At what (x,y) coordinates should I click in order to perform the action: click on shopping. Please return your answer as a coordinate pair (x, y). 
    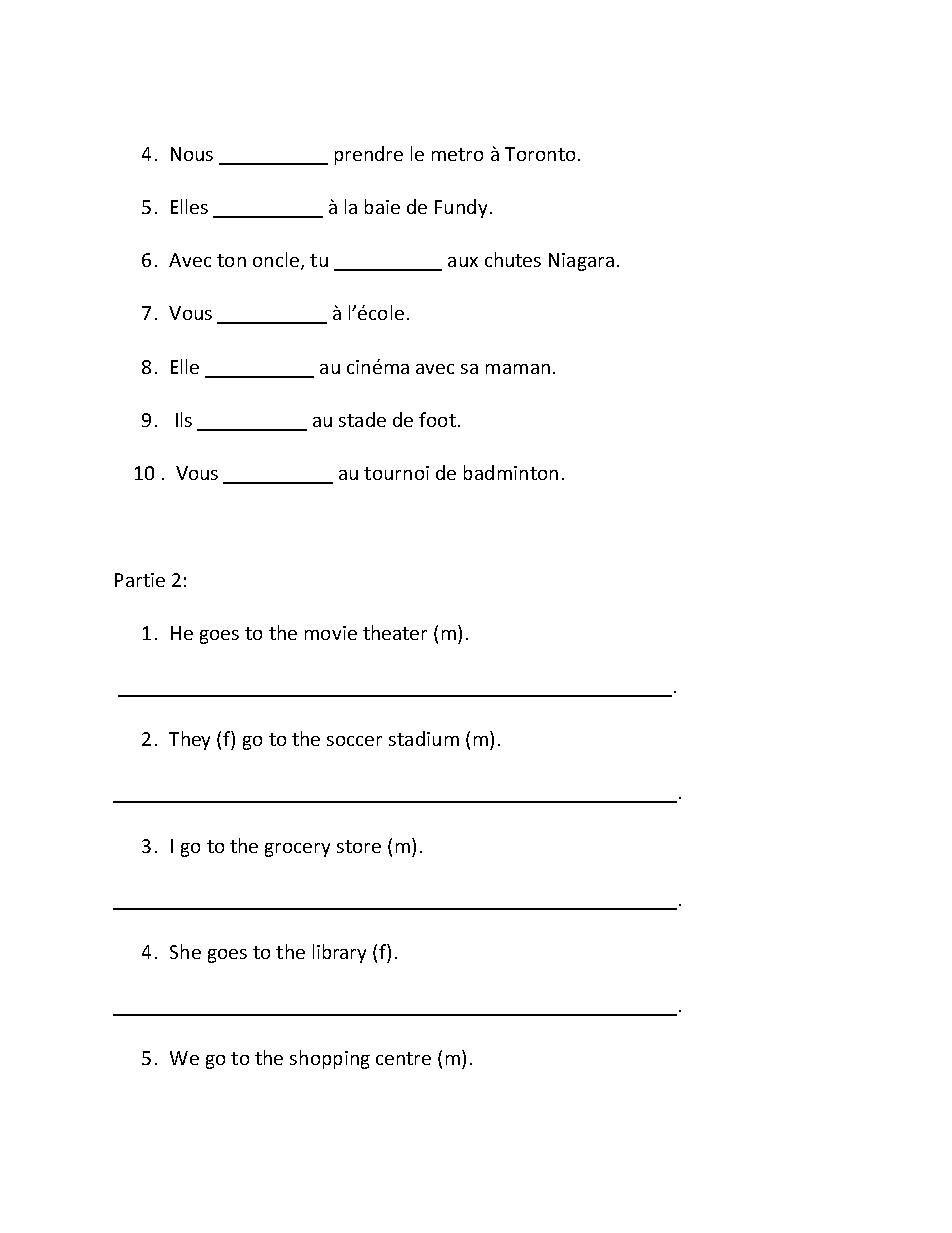
    Looking at the image, I should click on (330, 1059).
